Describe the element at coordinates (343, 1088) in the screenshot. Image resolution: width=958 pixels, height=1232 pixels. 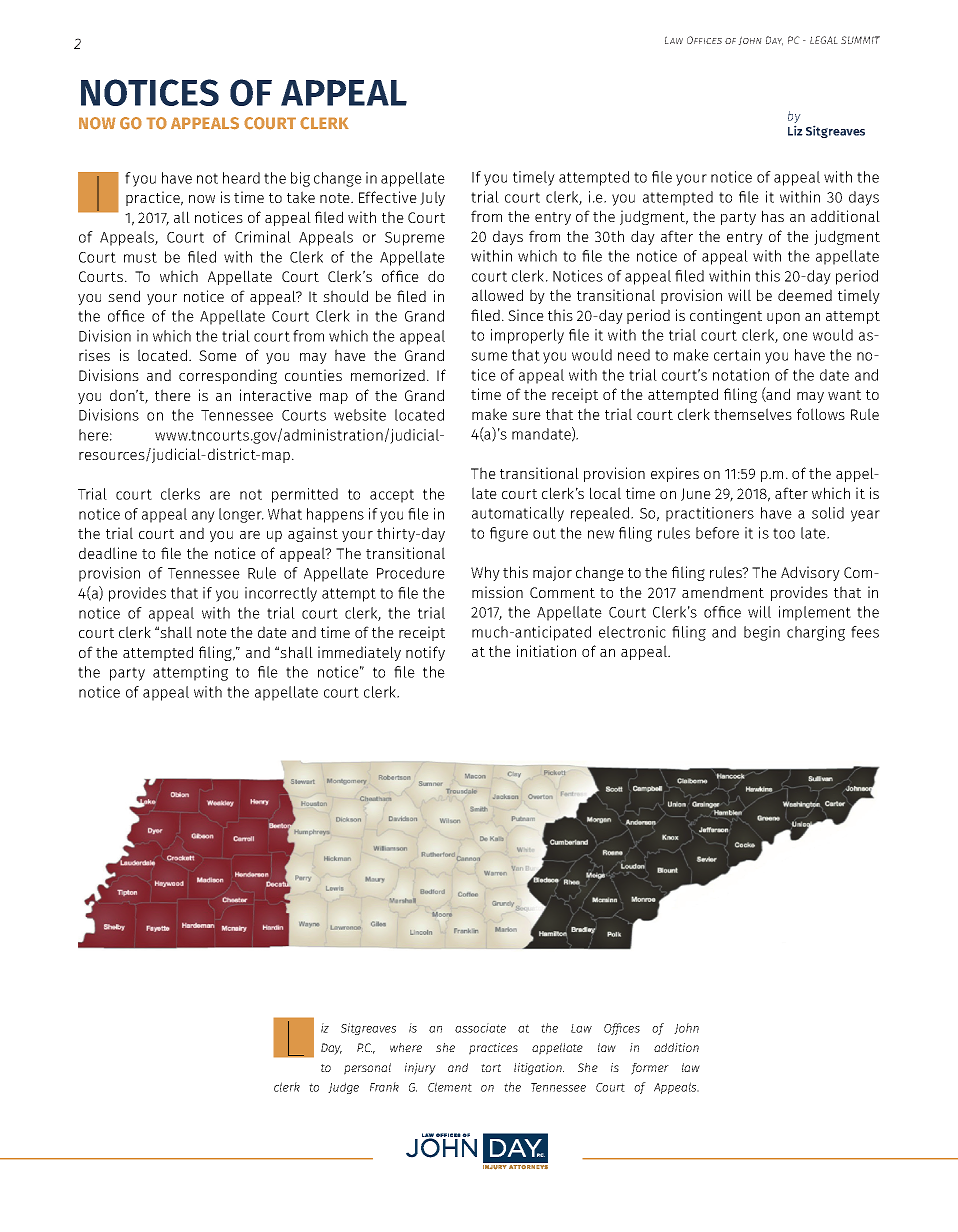
I see `Judge` at that location.
